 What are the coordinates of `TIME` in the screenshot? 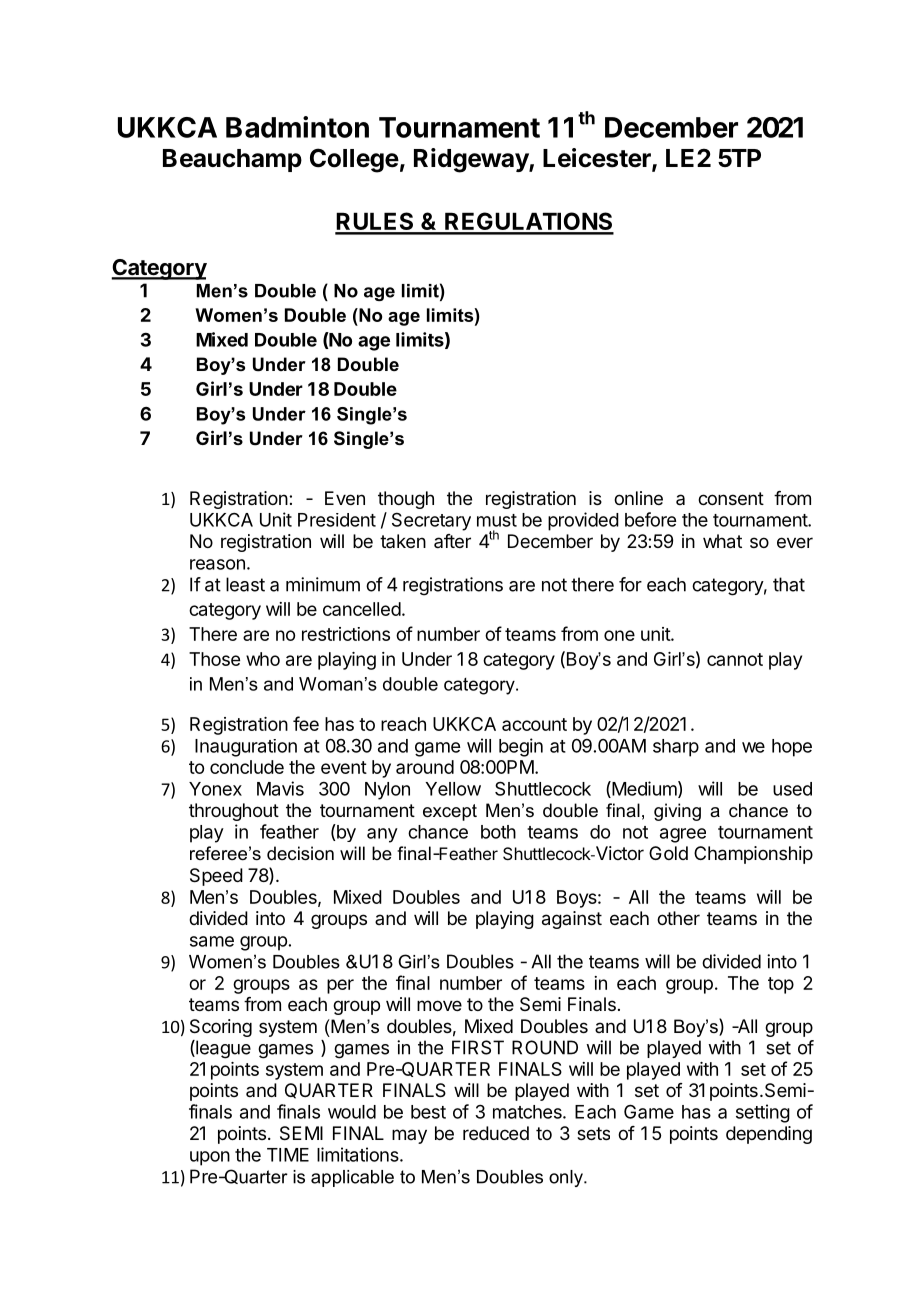 It's located at (288, 1155).
